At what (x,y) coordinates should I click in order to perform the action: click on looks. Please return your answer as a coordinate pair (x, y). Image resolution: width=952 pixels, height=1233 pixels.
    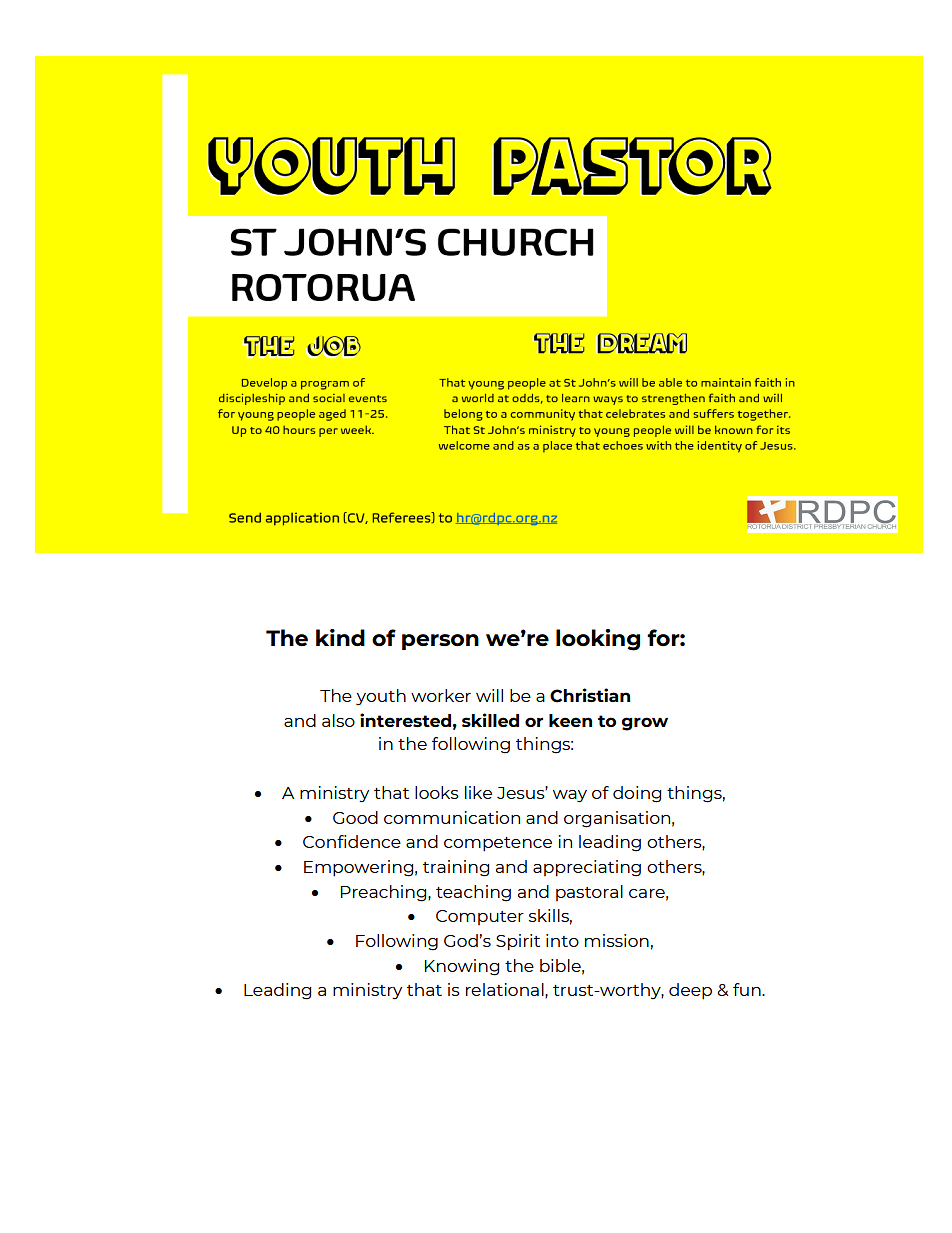
    Looking at the image, I should click on (437, 792).
